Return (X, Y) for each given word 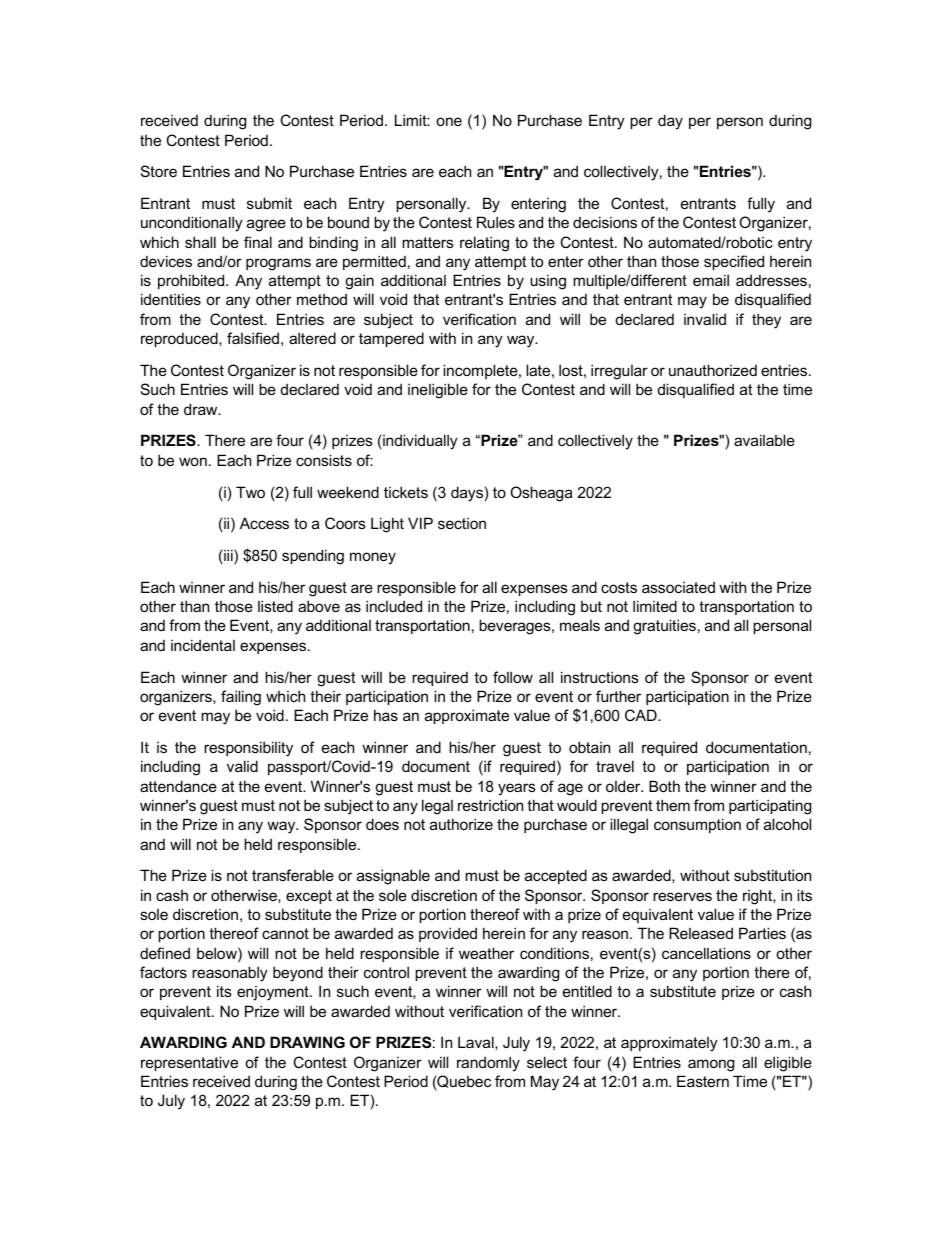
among (711, 1065)
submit (269, 203)
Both (664, 786)
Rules (496, 222)
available (764, 440)
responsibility (248, 749)
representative (189, 1063)
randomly (488, 1064)
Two (250, 492)
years (517, 789)
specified (734, 262)
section (462, 523)
